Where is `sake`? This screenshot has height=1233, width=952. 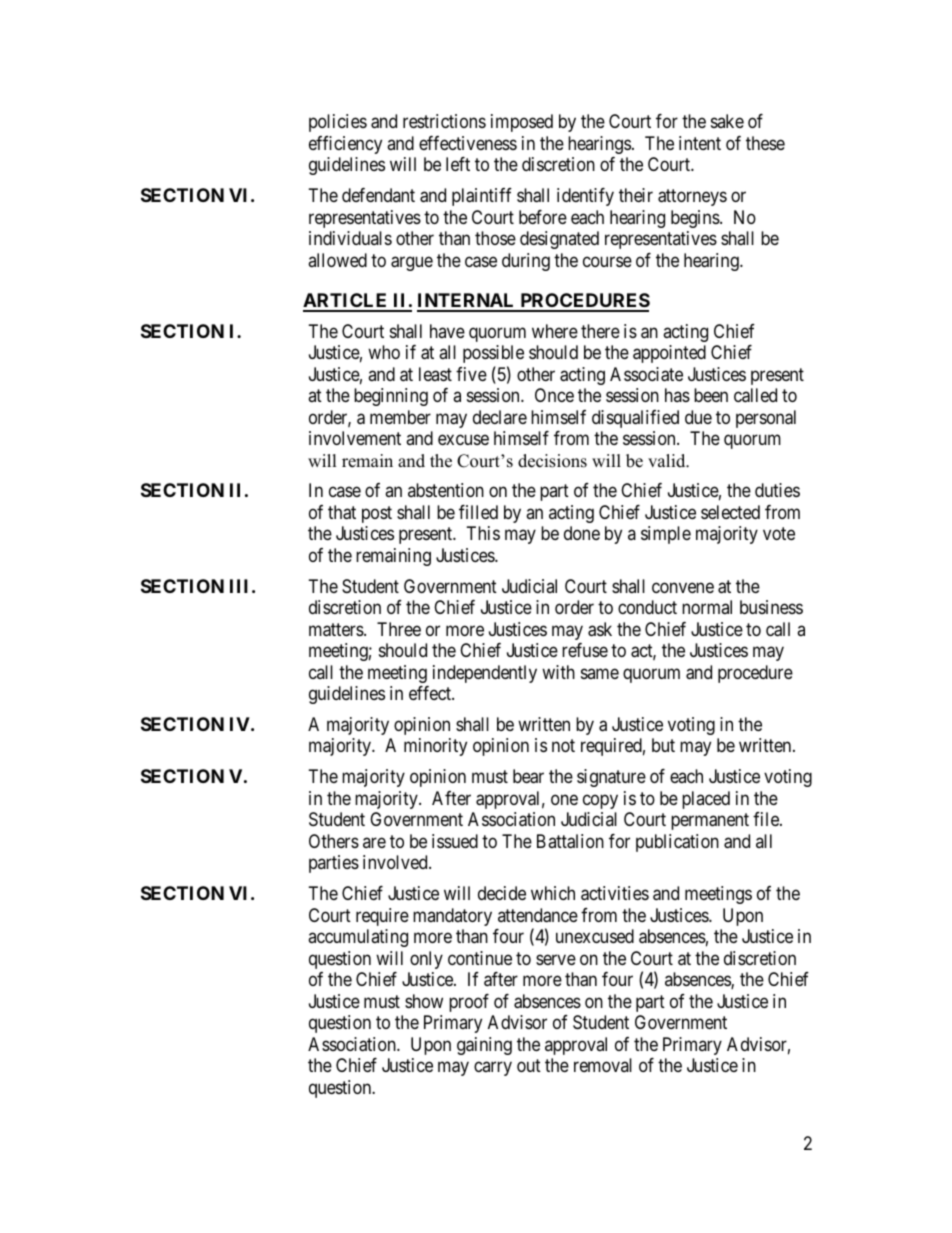
sake is located at coordinates (727, 121).
